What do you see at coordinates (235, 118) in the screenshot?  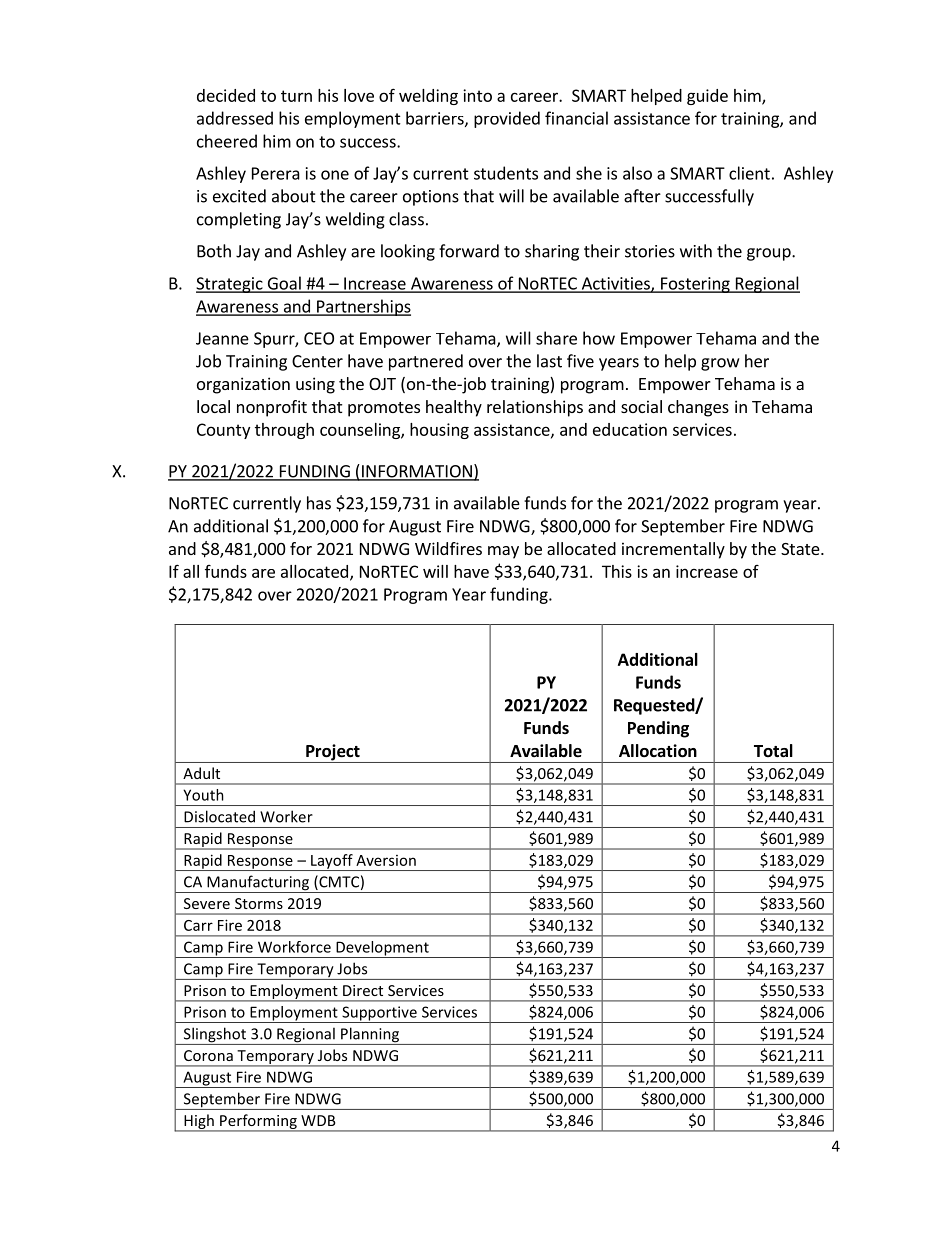 I see `addressed` at bounding box center [235, 118].
